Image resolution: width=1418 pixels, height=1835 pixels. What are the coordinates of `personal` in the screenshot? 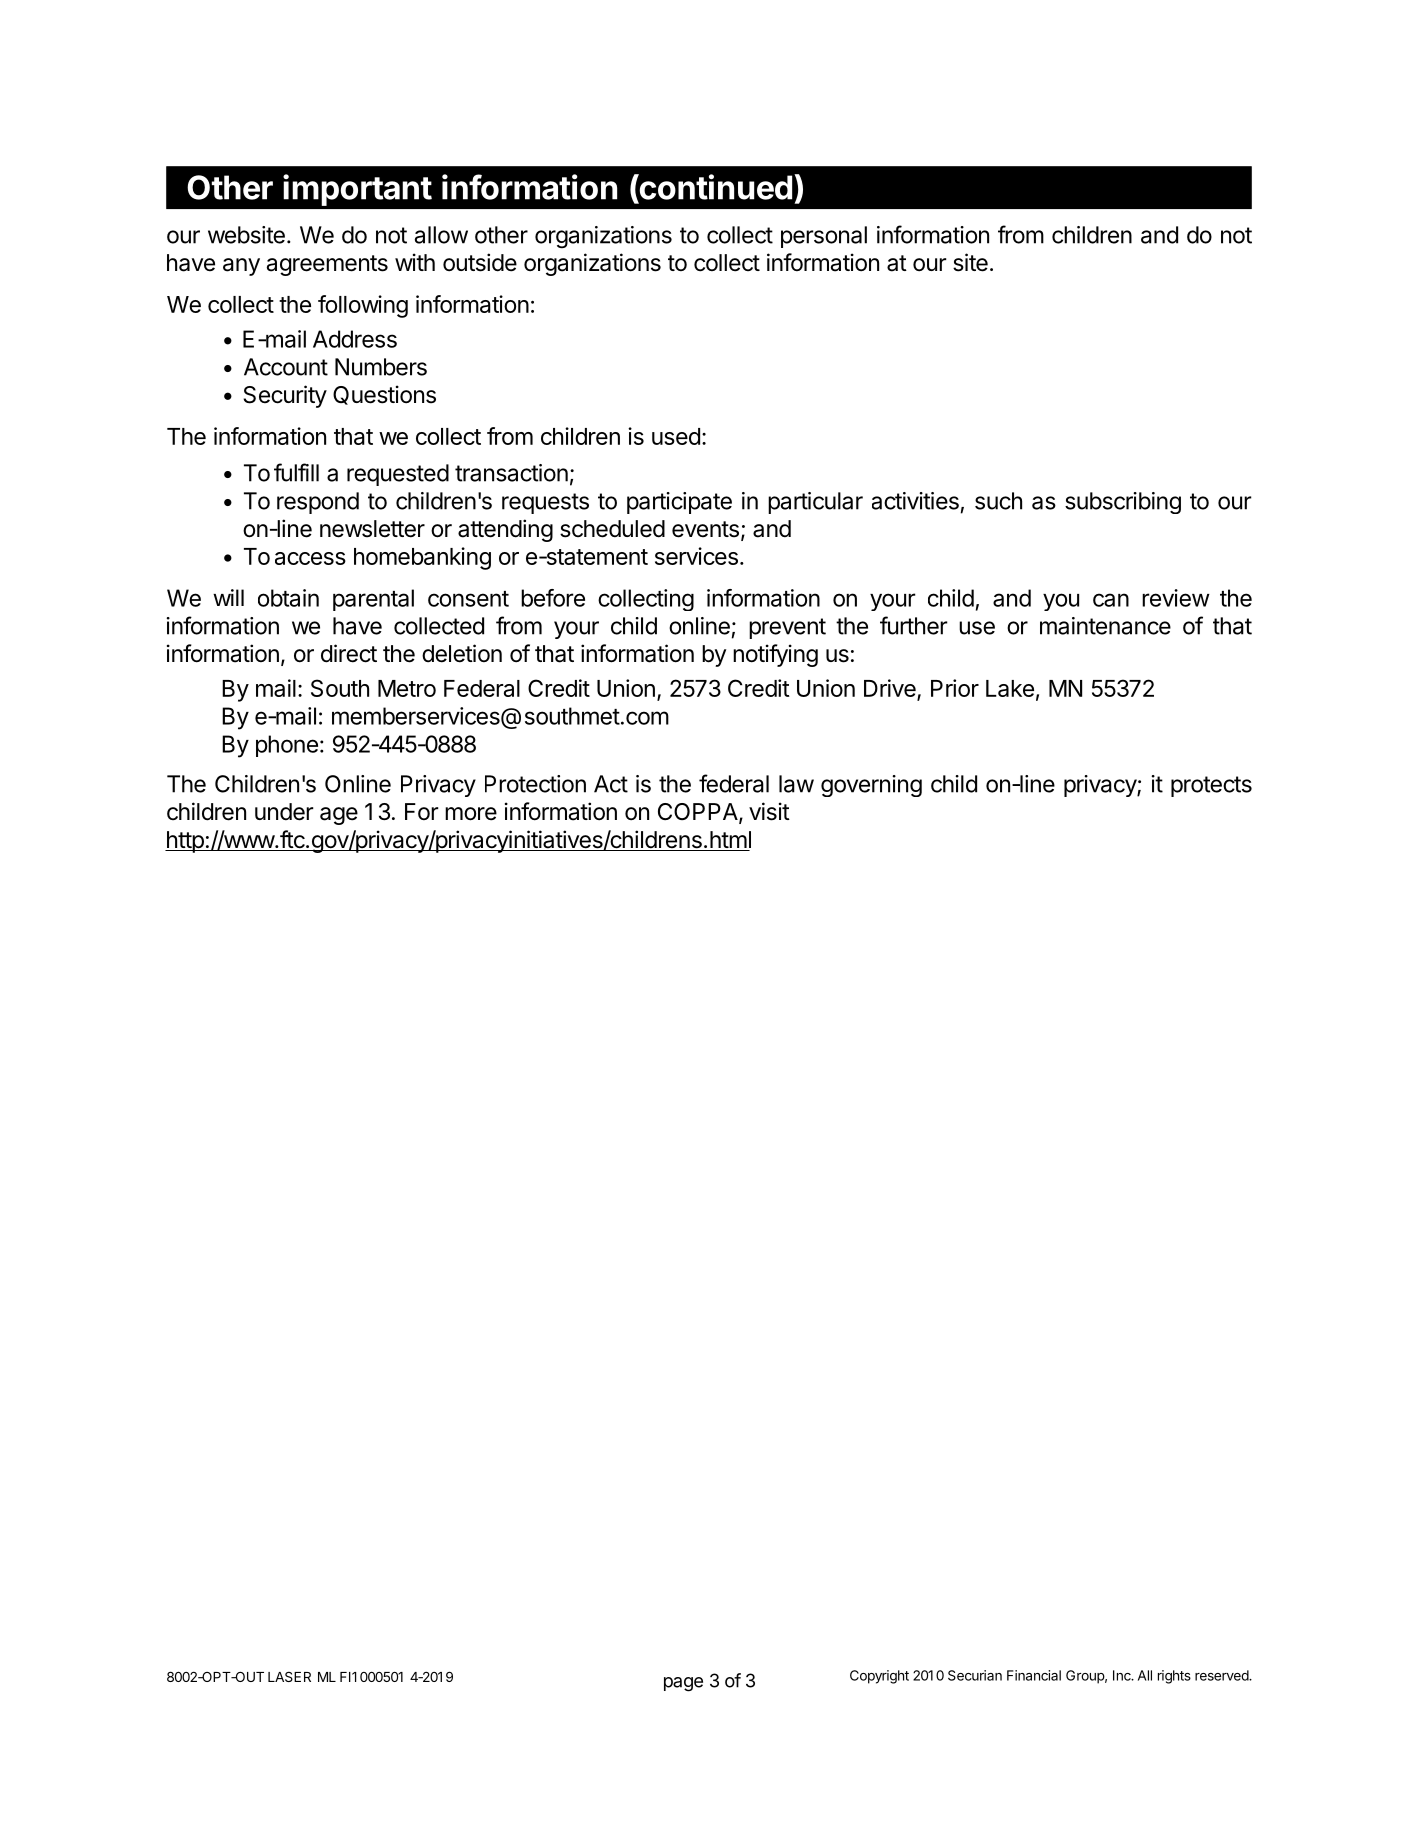 It's located at (824, 237).
